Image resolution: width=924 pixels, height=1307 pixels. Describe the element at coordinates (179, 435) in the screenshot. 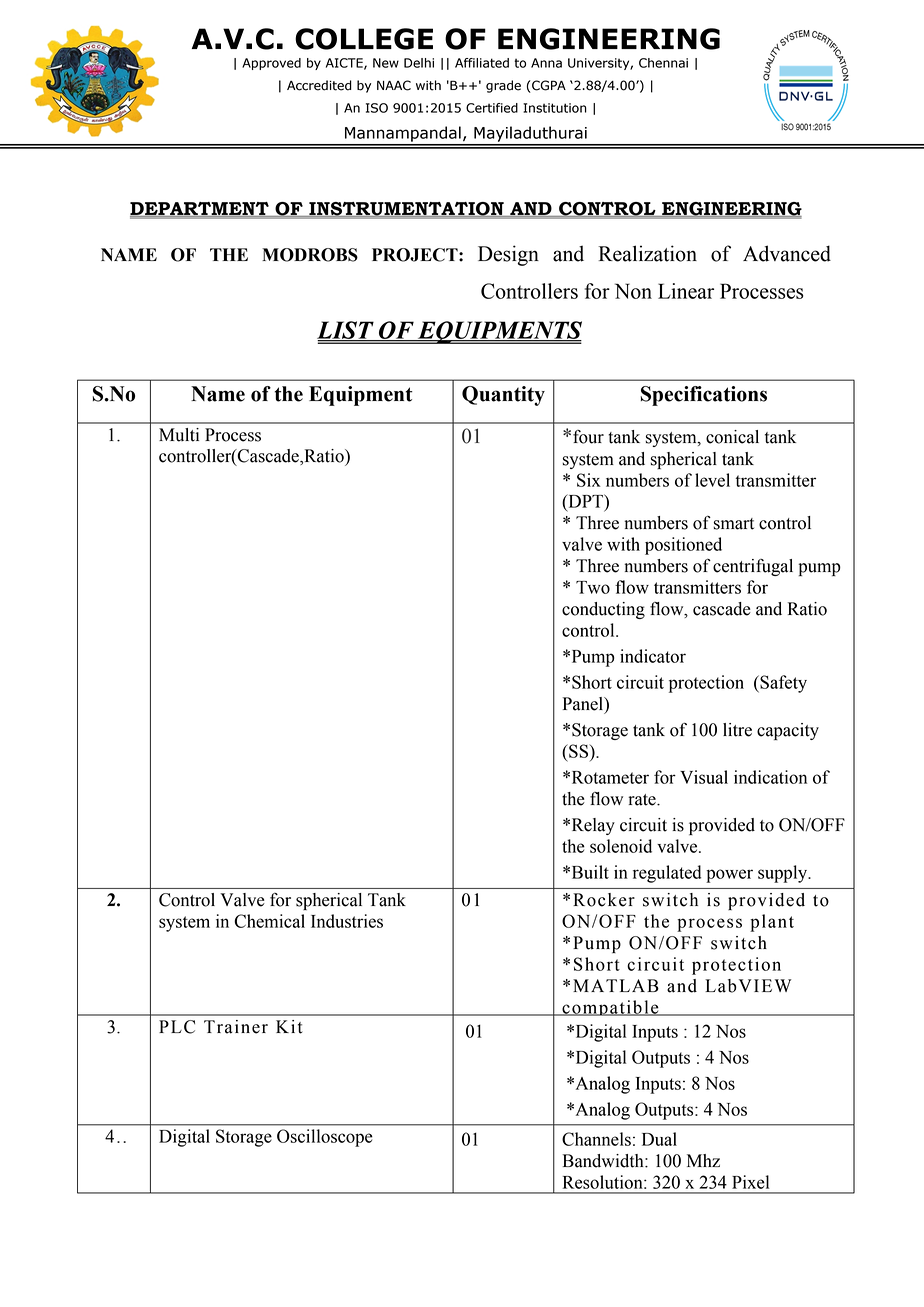

I see `Multi` at that location.
